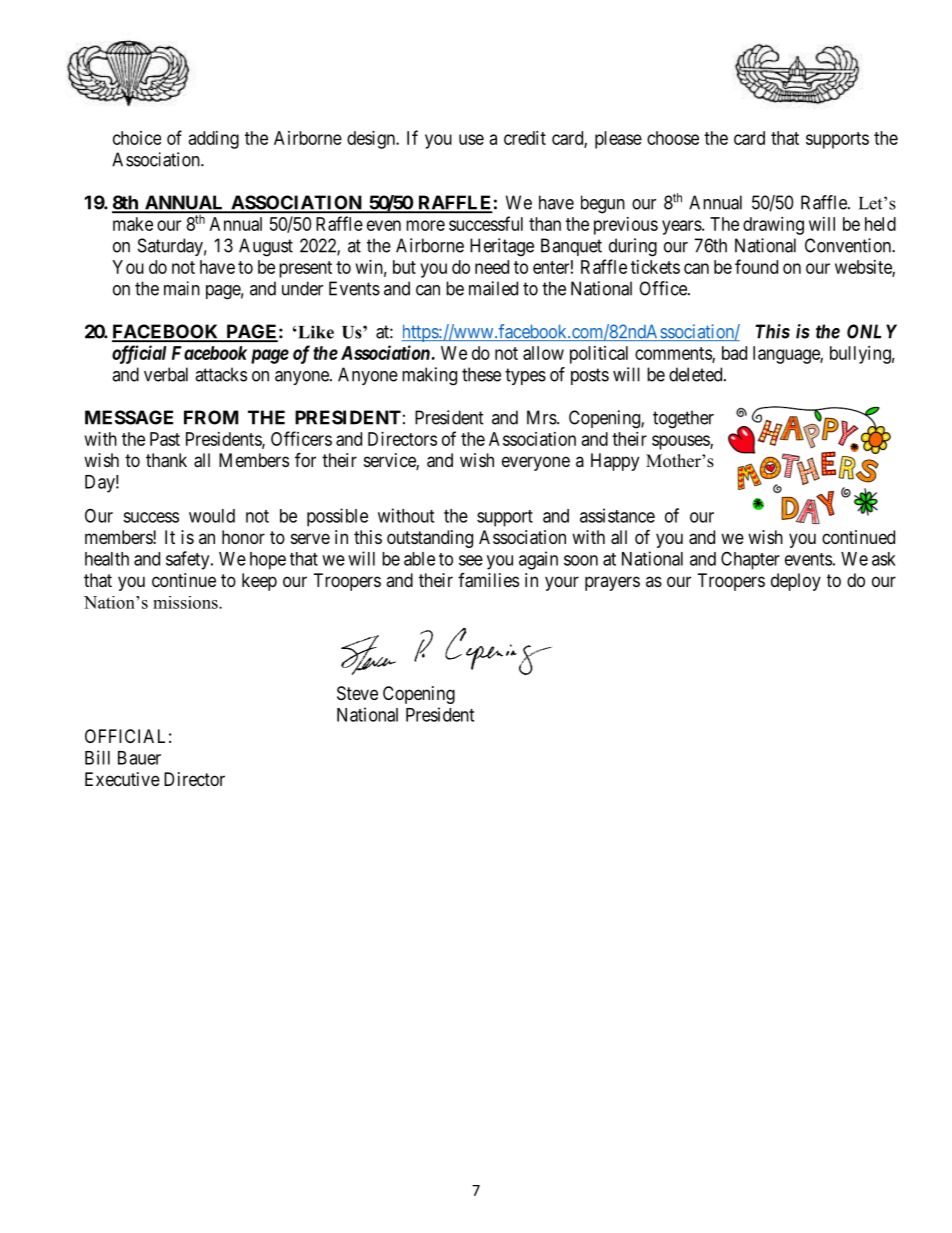  I want to click on missions, so click(186, 602).
